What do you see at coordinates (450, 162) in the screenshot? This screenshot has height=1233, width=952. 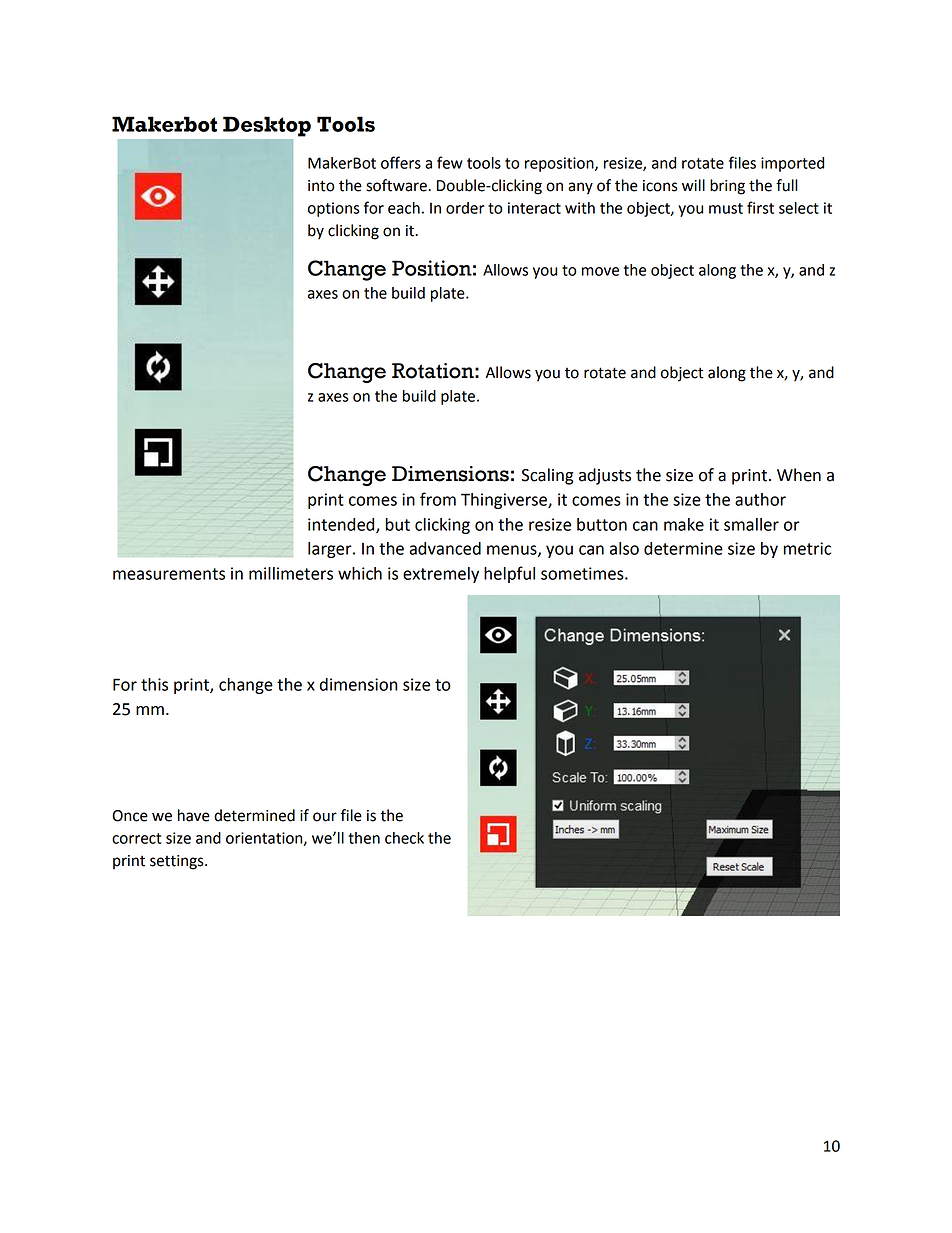 I see `few` at bounding box center [450, 162].
